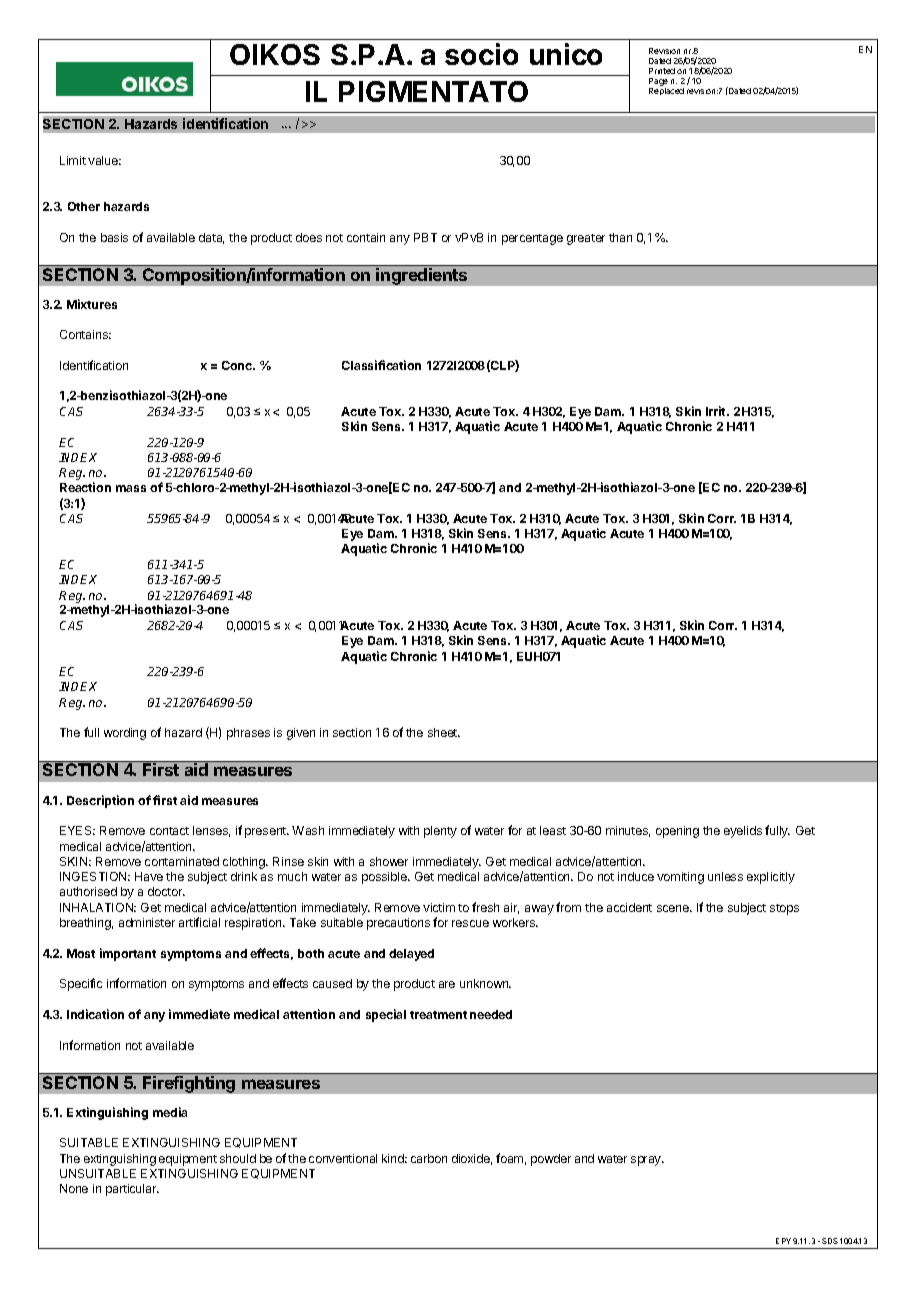 This screenshot has height=1309, width=924. I want to click on contact, so click(169, 831).
